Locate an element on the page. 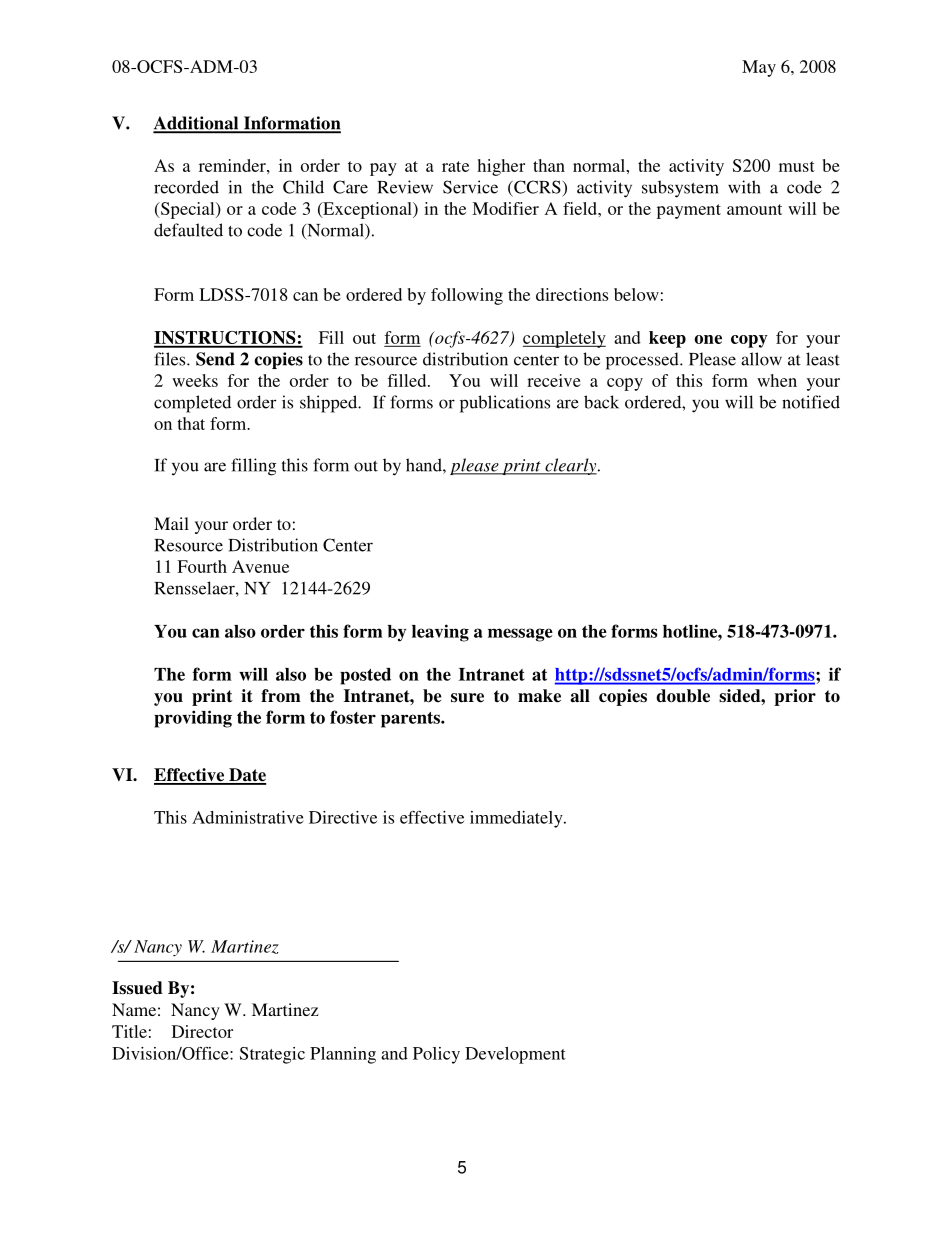 This document has width=952, height=1233. Development is located at coordinates (515, 1055).
